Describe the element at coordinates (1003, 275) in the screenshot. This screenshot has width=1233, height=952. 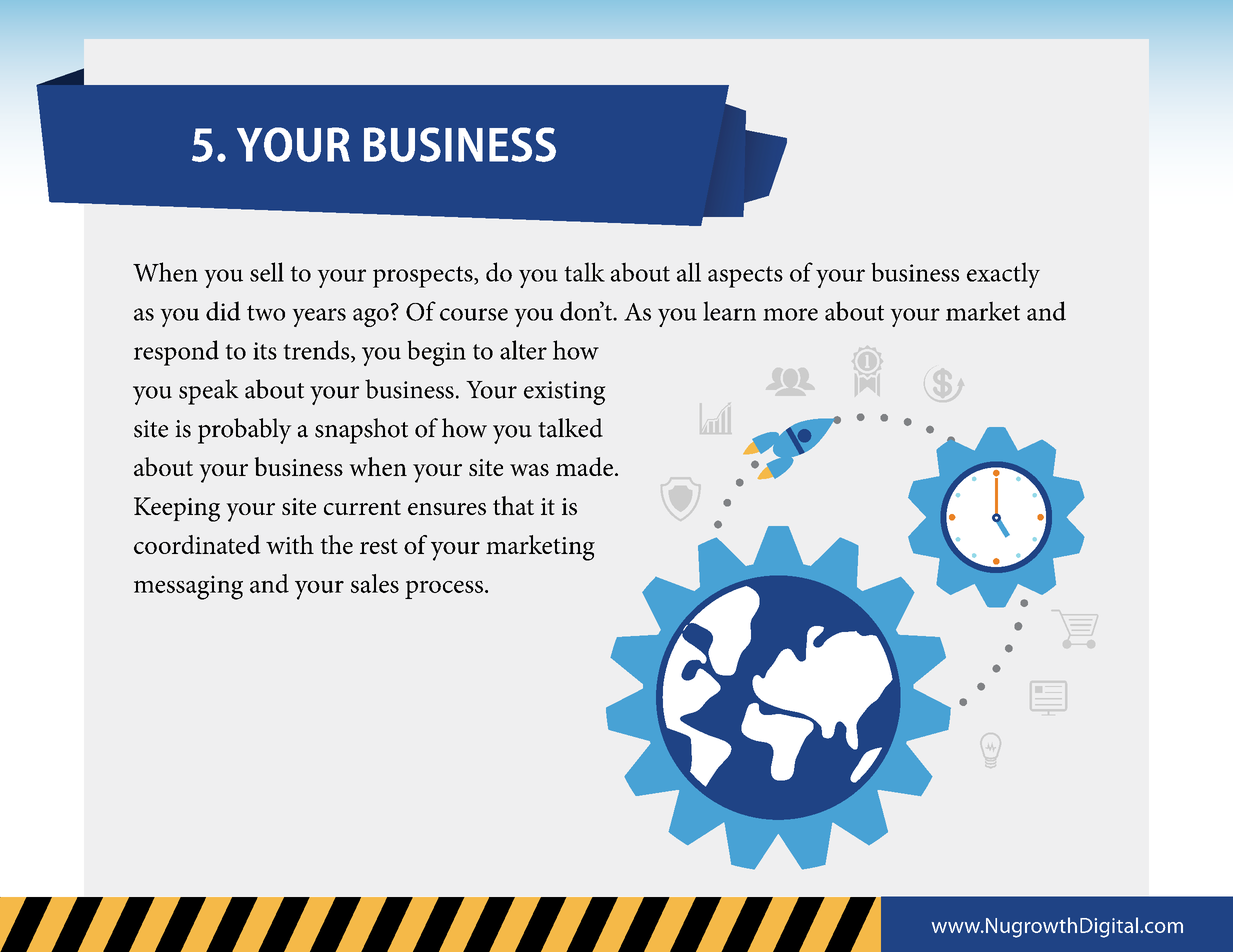
I see `exactly` at that location.
